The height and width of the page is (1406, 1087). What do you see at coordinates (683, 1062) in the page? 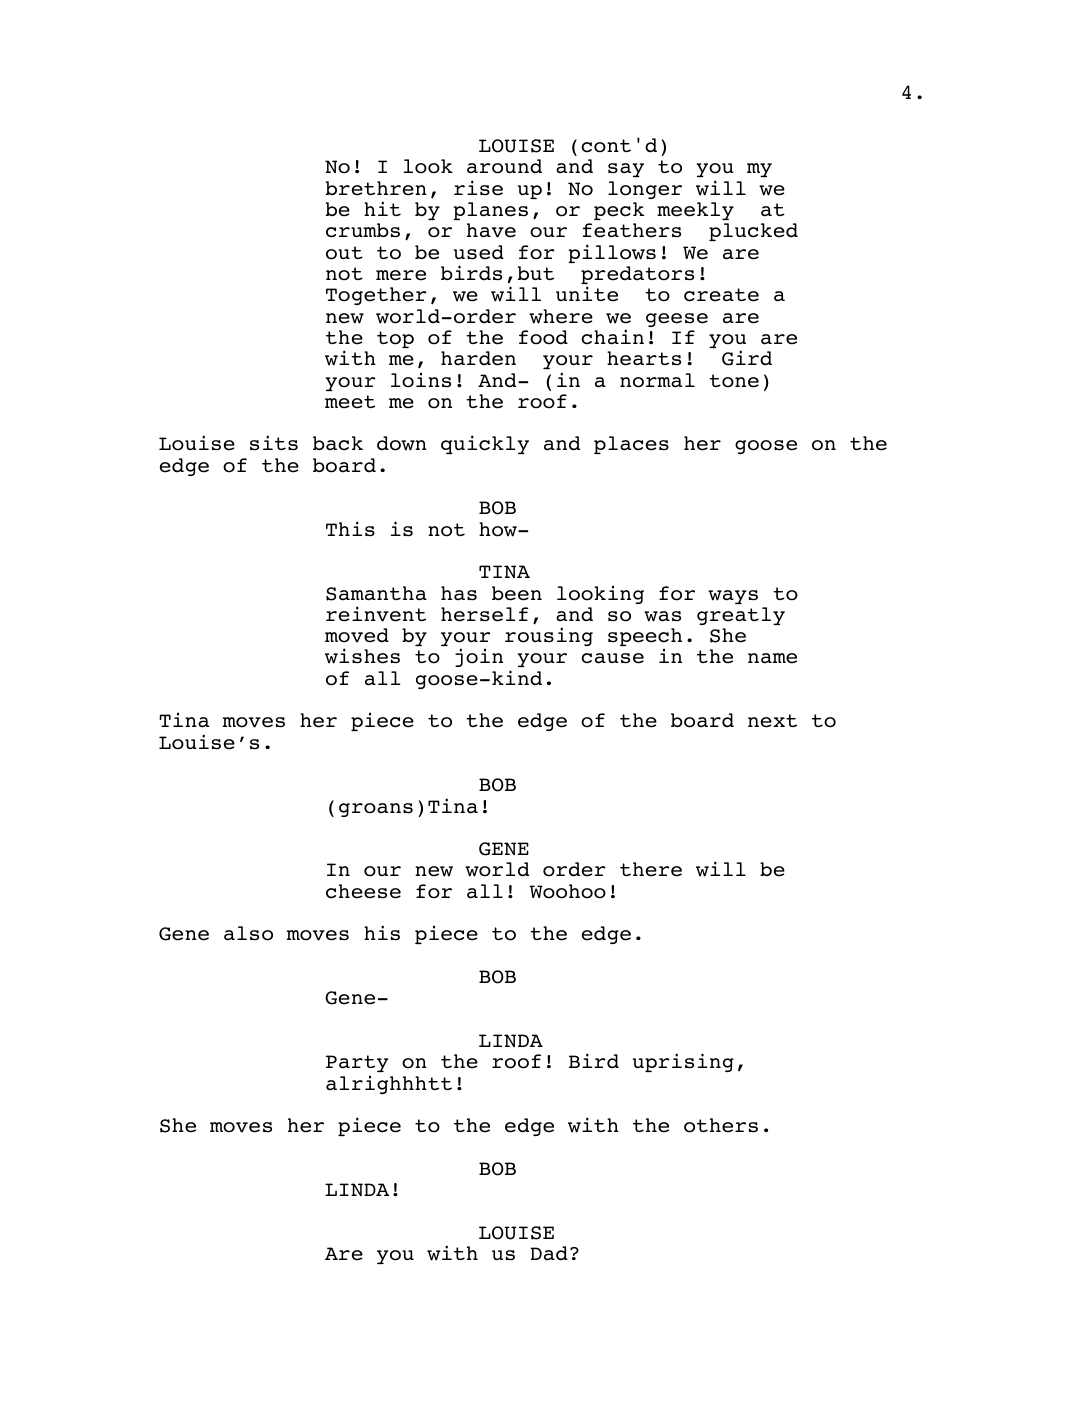
I see `uprising` at bounding box center [683, 1062].
